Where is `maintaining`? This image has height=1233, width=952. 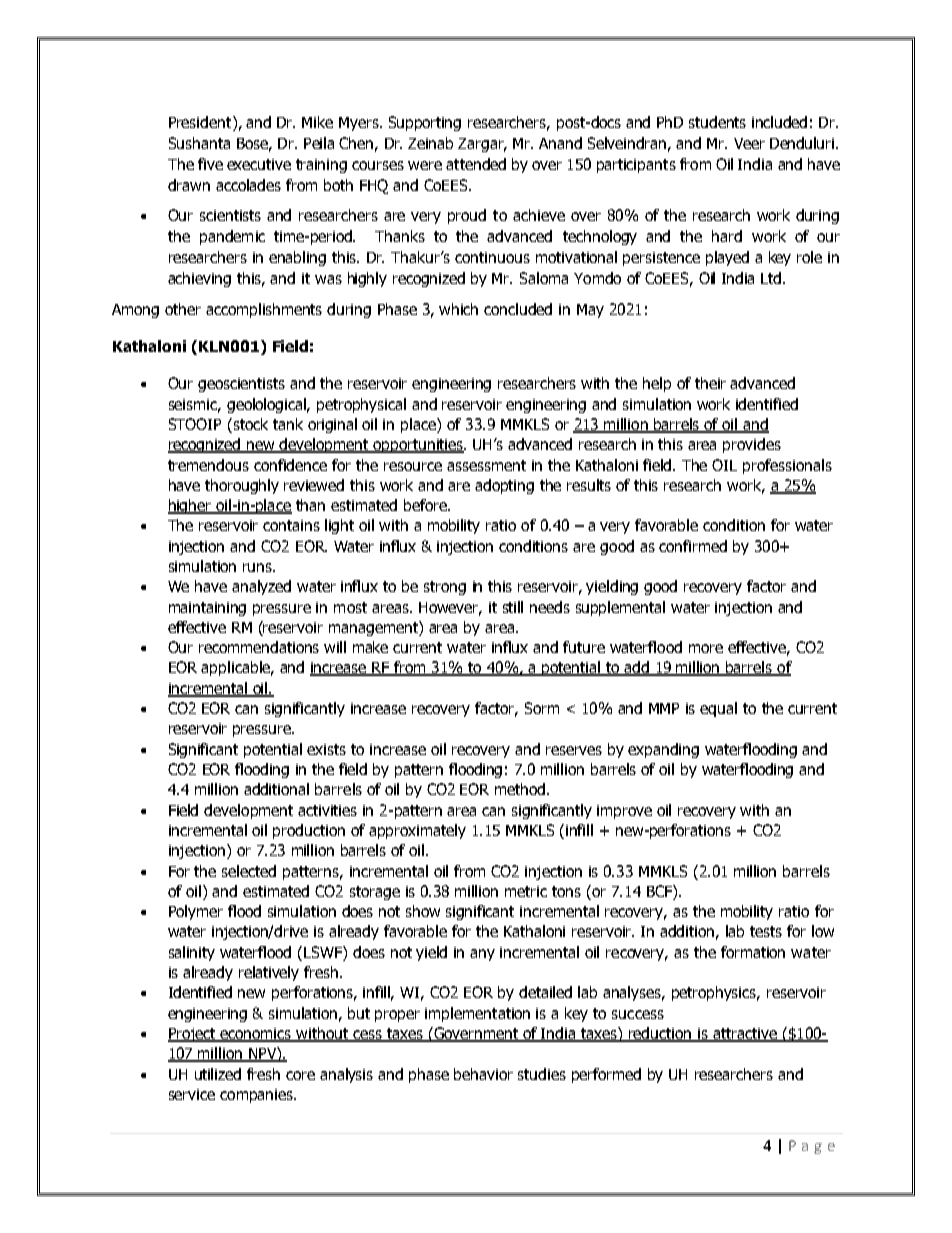 maintaining is located at coordinates (207, 609).
